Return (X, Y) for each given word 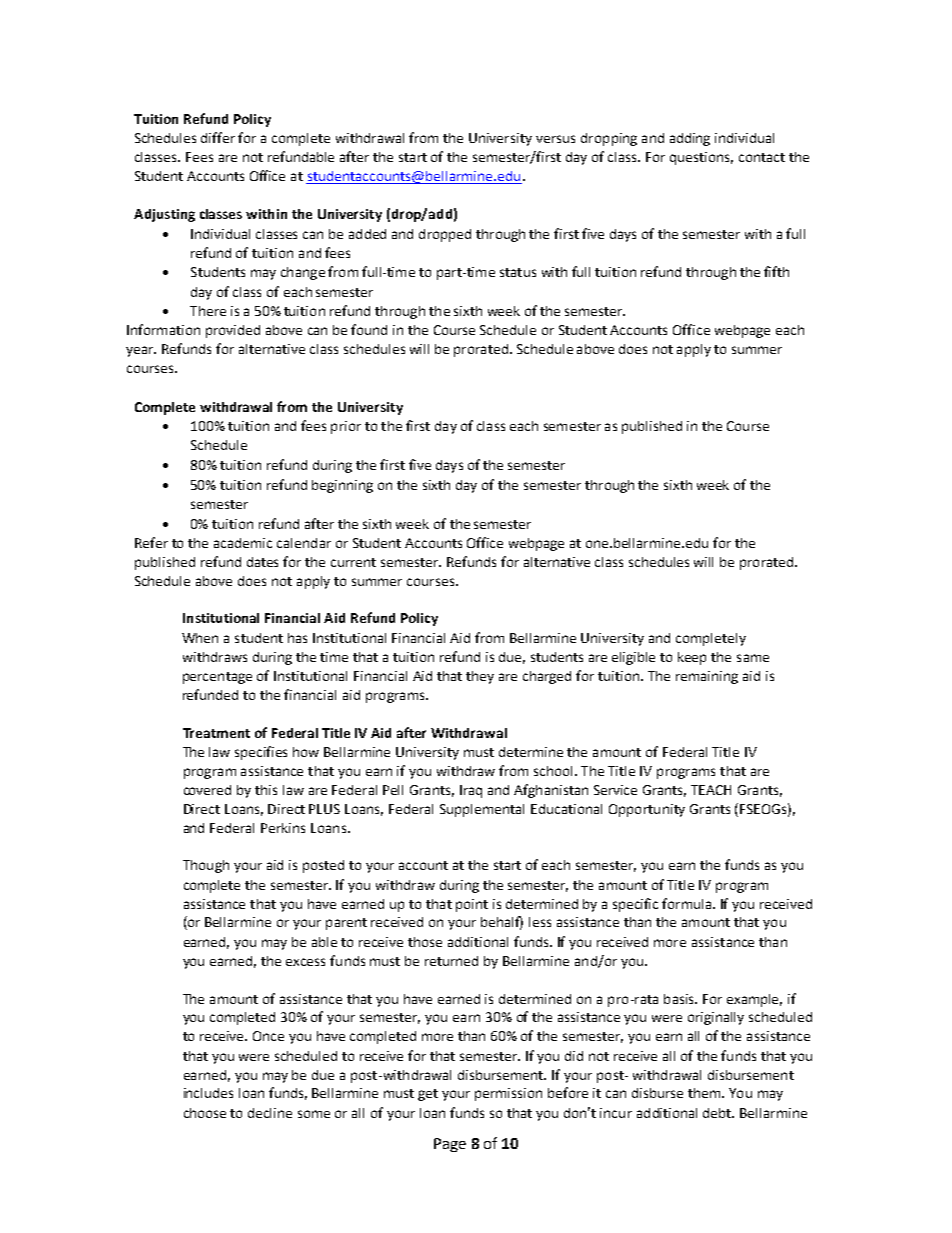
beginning (342, 486)
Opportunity (647, 810)
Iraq (471, 791)
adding (690, 139)
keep (692, 658)
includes (208, 1093)
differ (218, 137)
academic (243, 543)
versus (555, 139)
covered (207, 790)
